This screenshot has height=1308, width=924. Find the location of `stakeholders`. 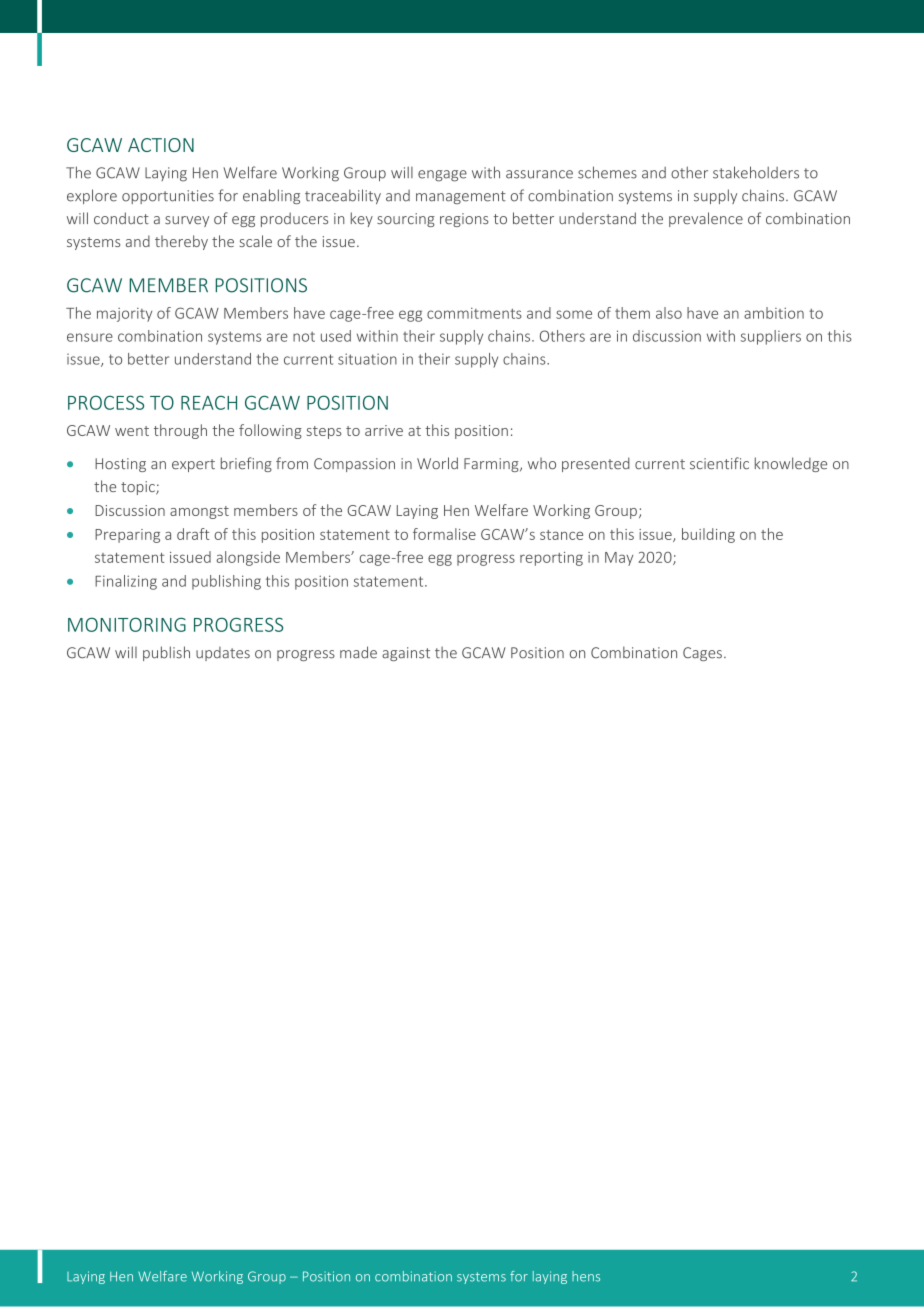

stakeholders is located at coordinates (756, 172).
